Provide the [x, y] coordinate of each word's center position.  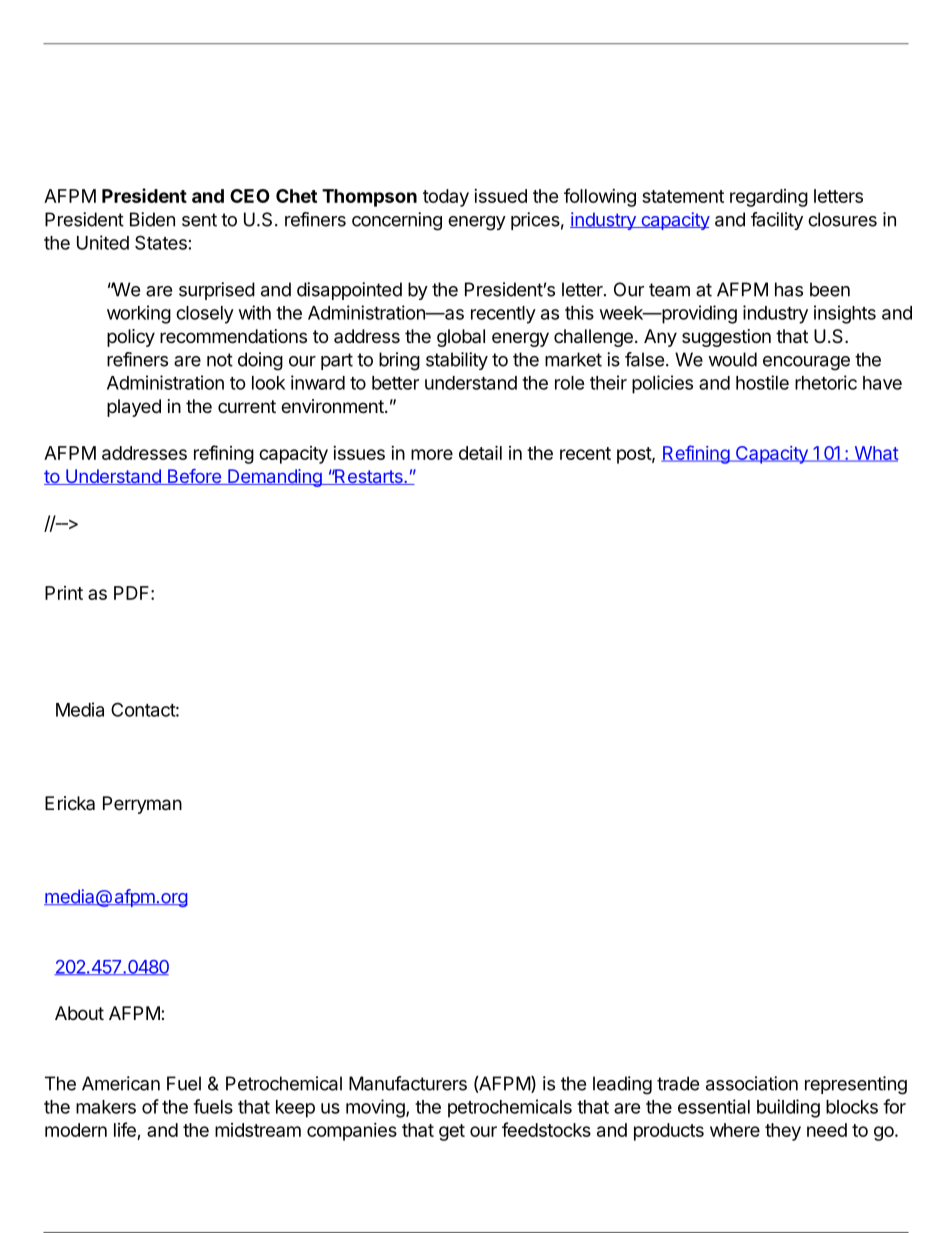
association [752, 1083]
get [452, 1132]
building [788, 1108]
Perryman [142, 805]
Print [64, 593]
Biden [152, 219]
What [875, 454]
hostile [762, 382]
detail [480, 452]
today [446, 198]
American [121, 1083]
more [432, 454]
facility [777, 221]
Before [194, 477]
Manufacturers [408, 1083]
